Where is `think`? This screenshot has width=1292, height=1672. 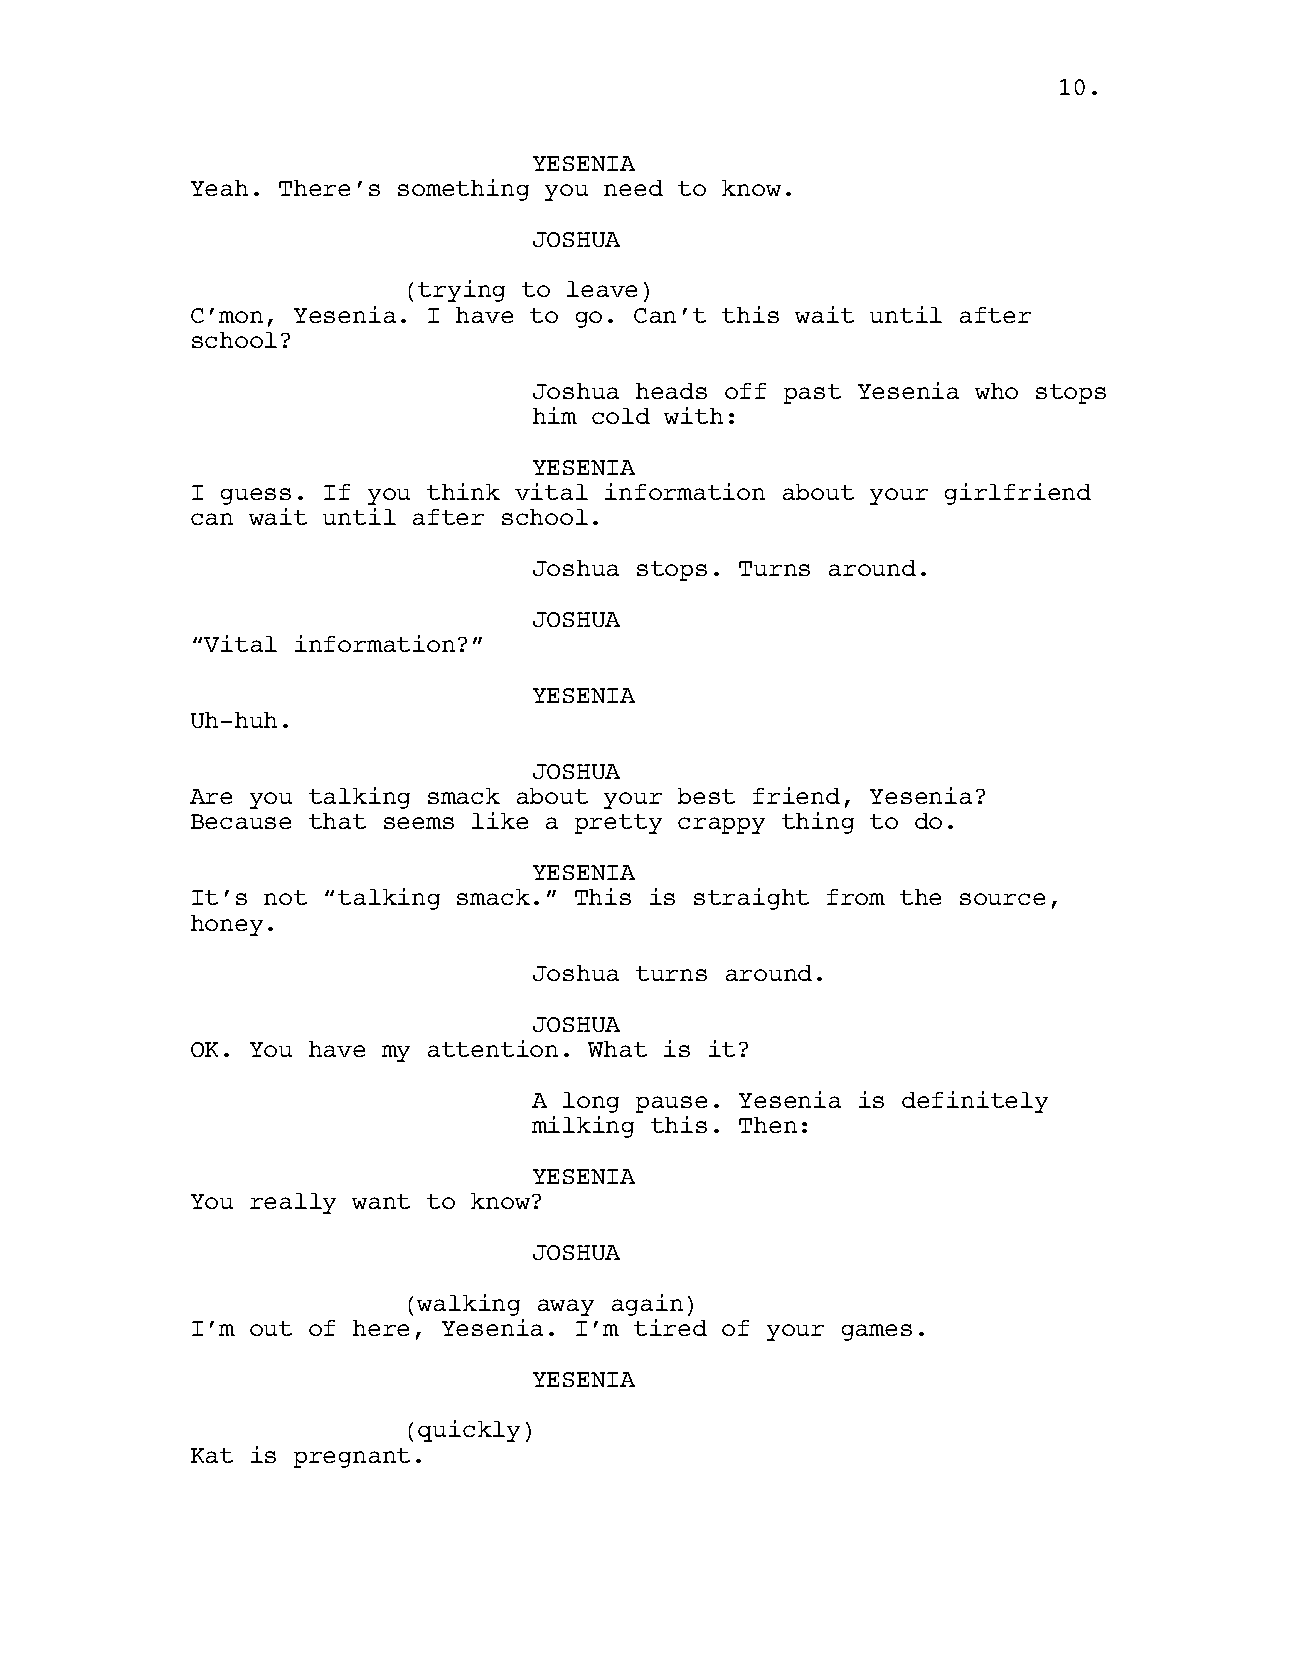
think is located at coordinates (463, 491).
